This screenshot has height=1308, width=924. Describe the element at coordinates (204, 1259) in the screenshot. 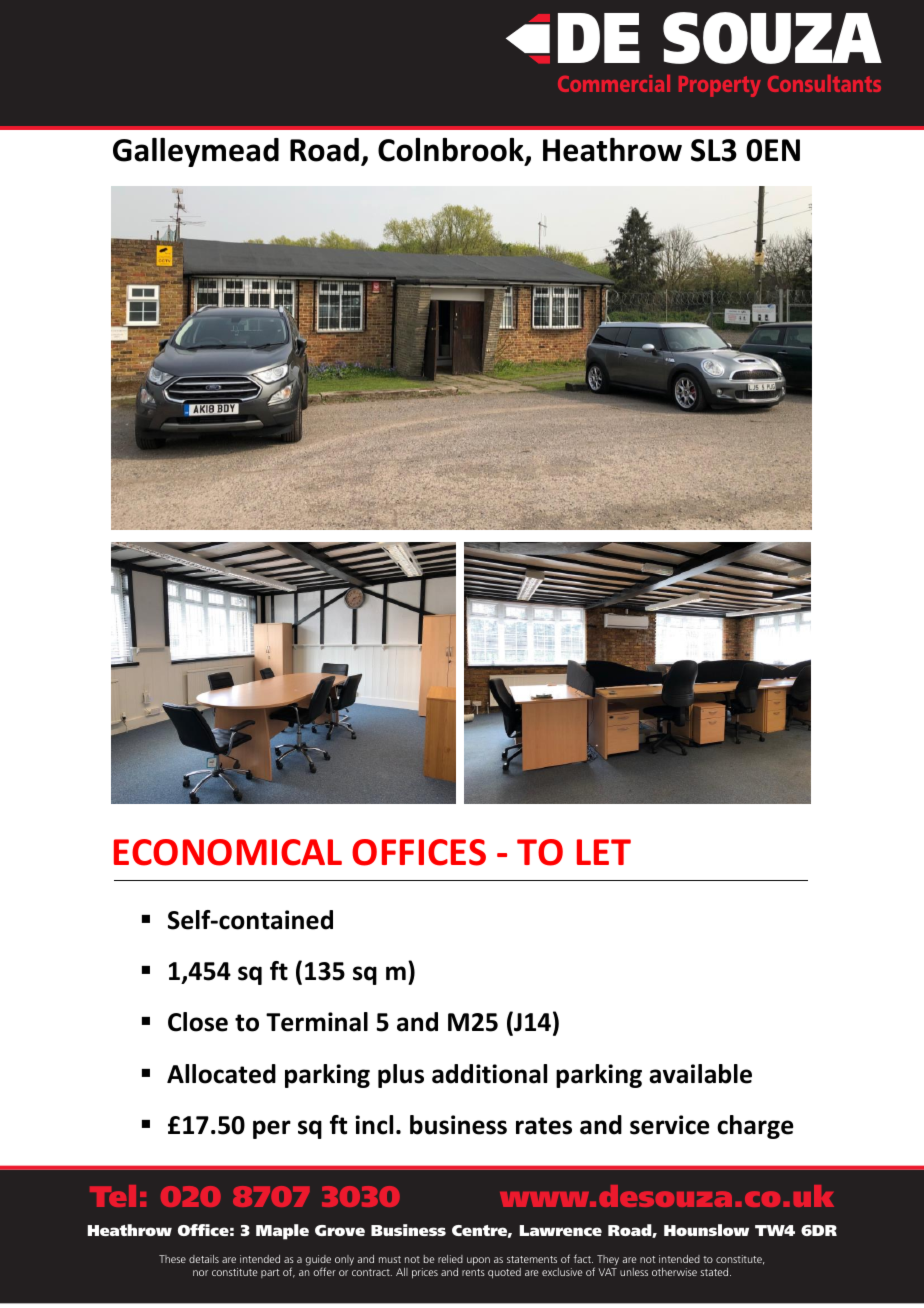

I see `details` at that location.
